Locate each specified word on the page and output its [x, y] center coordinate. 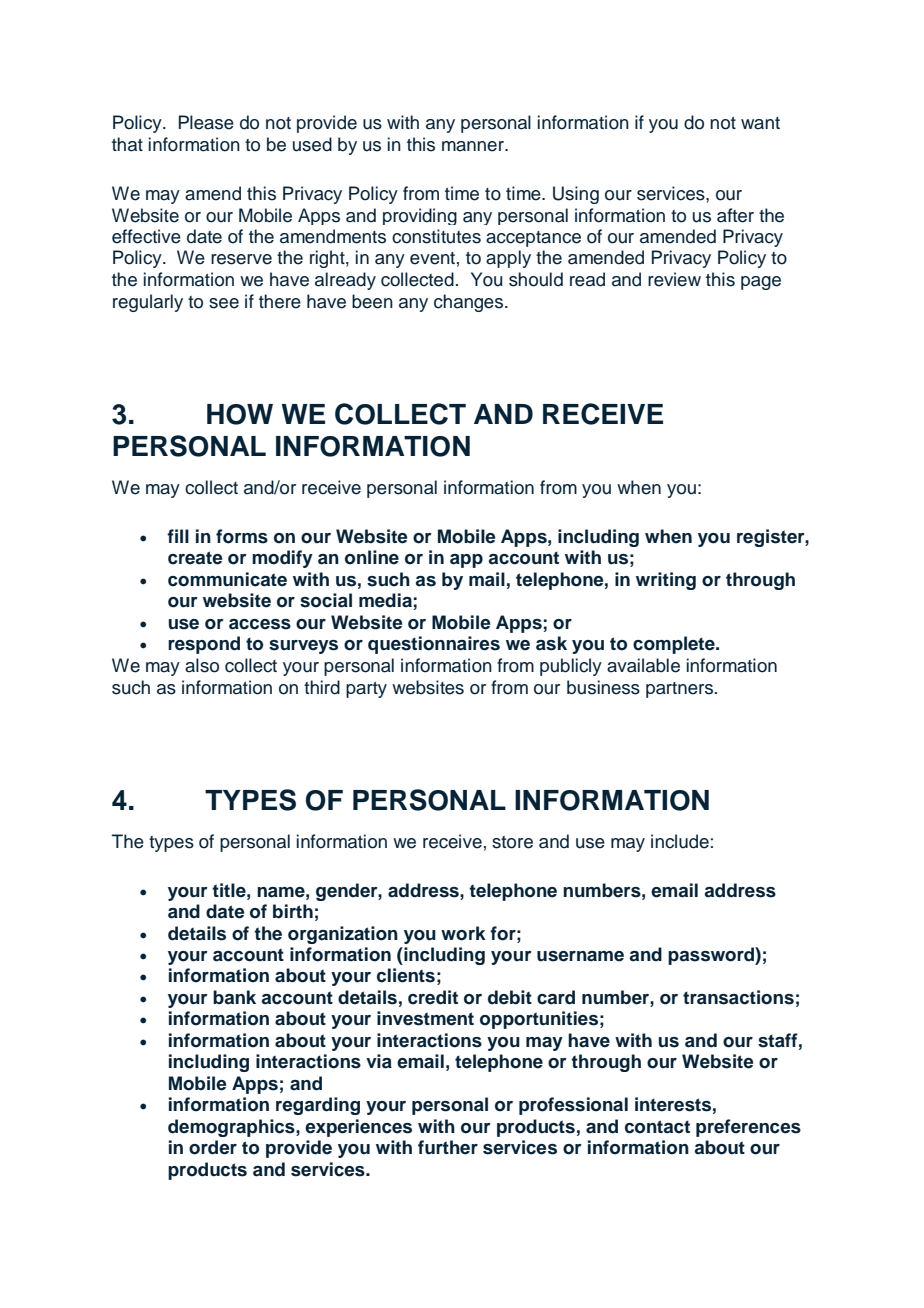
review [674, 279]
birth [293, 911]
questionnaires [434, 645]
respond [204, 645]
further [448, 1147]
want [760, 123]
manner [474, 146]
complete [675, 645]
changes [468, 303]
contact [657, 1127]
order [213, 1147]
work [463, 933]
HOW [240, 414]
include [680, 841]
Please [206, 122]
